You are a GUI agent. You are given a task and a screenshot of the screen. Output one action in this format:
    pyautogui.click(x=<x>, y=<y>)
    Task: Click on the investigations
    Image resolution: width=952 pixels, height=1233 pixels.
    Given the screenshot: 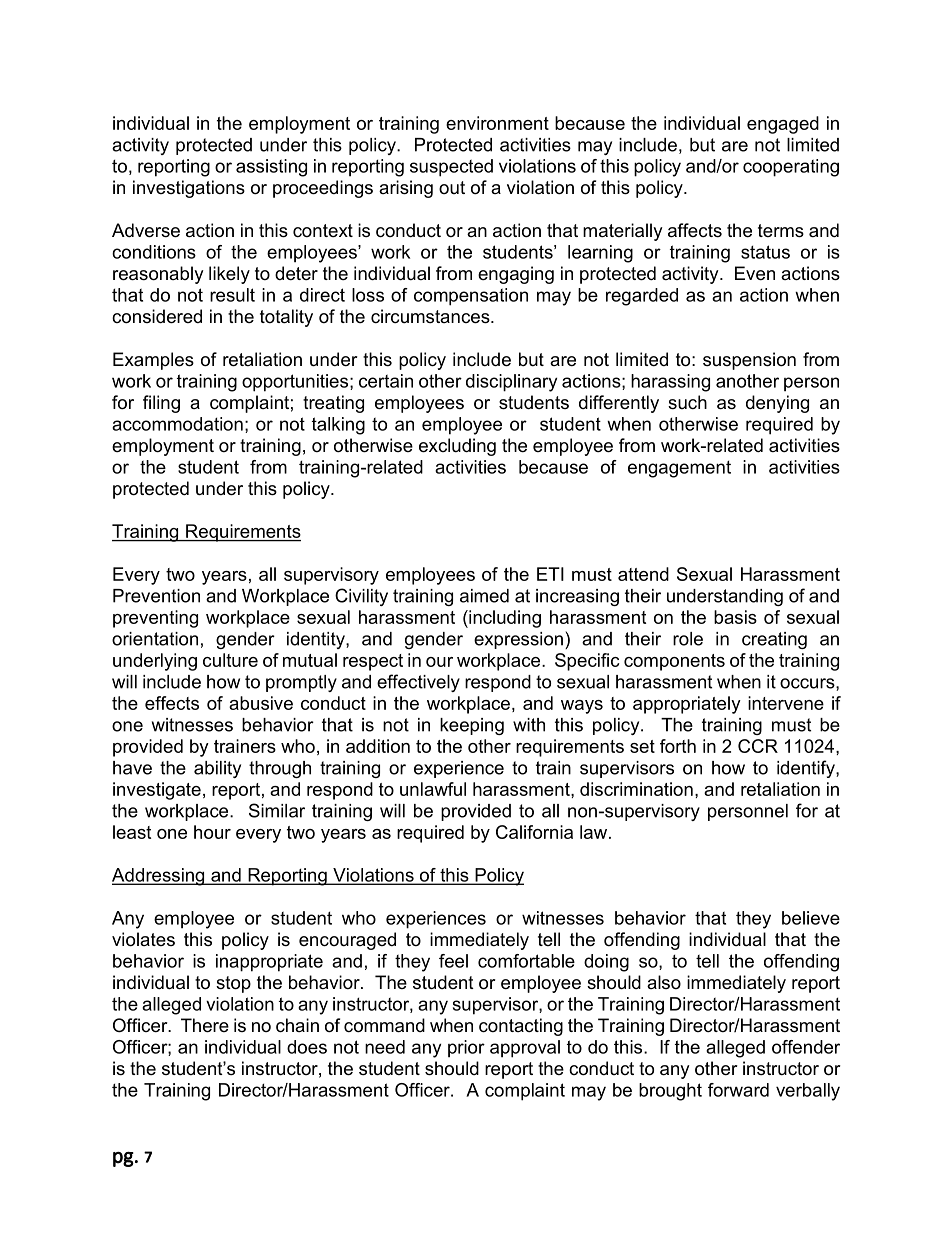 What is the action you would take?
    pyautogui.click(x=189, y=189)
